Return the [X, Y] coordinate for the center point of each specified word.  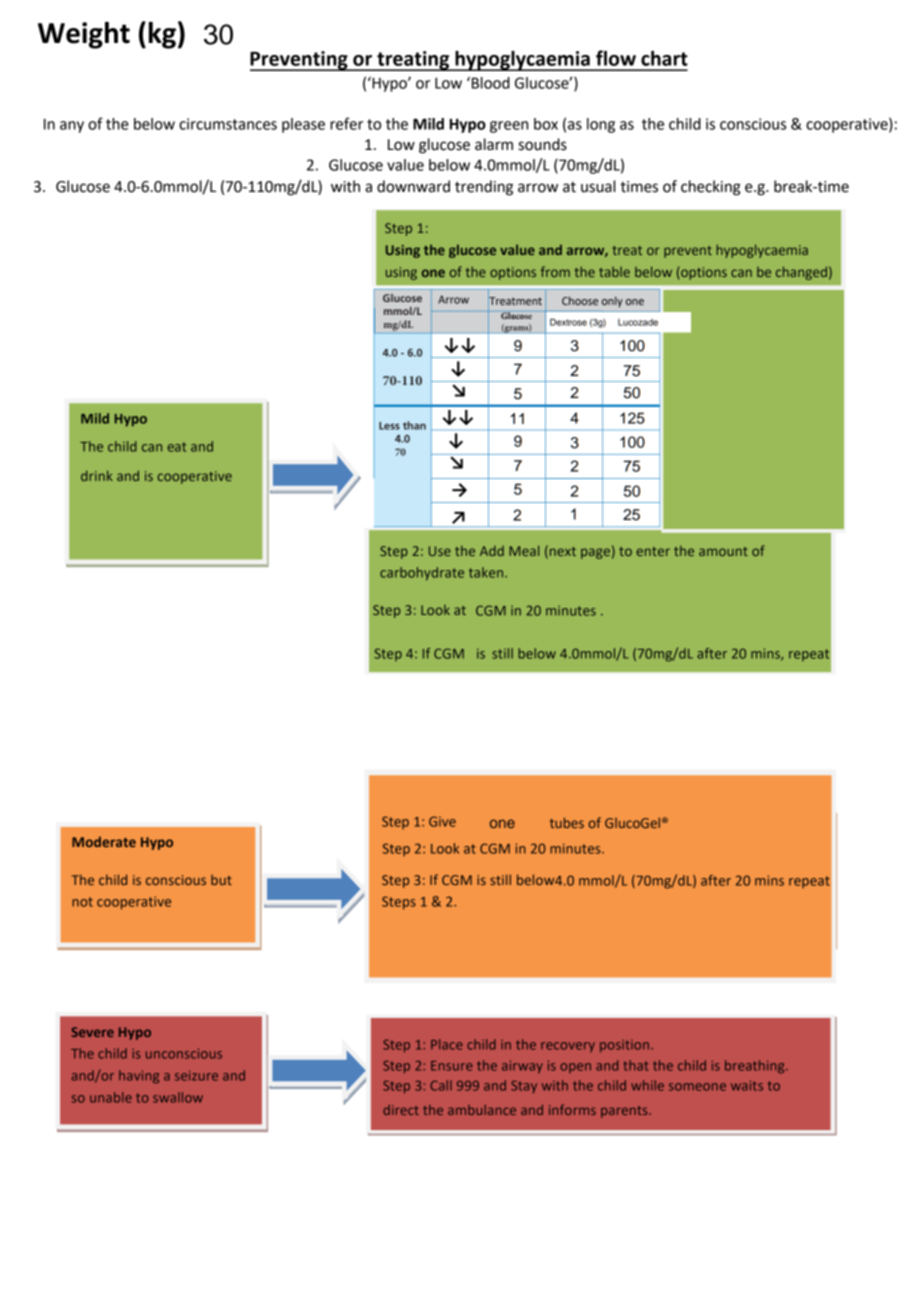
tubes [567, 822]
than [414, 425]
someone [697, 1087]
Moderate [104, 841]
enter [653, 551]
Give [442, 821]
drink [97, 475]
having [139, 1076]
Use [440, 551]
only [612, 301]
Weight [84, 35]
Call [441, 1085]
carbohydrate [422, 574]
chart [664, 58]
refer [346, 123]
